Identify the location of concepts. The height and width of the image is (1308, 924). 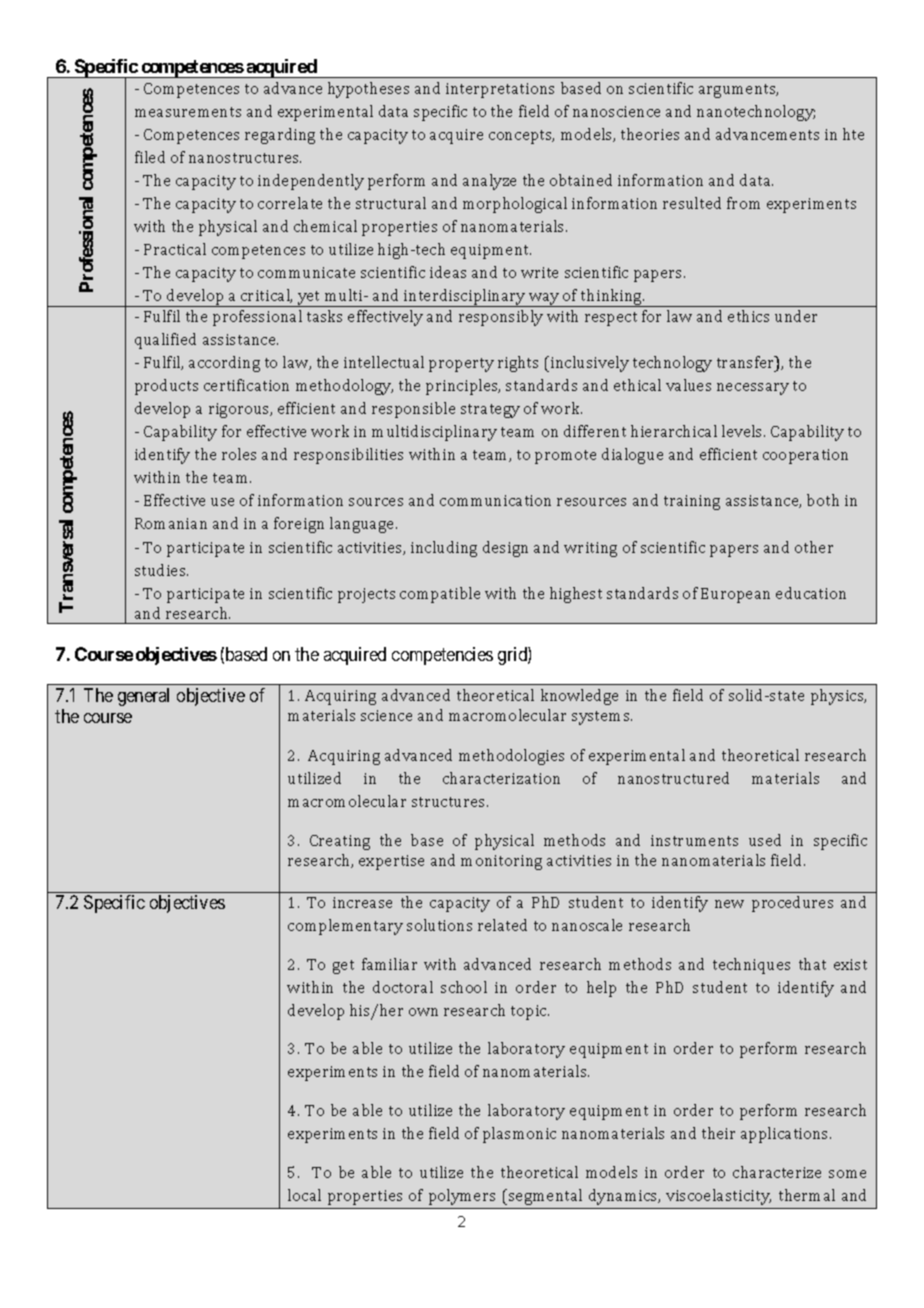
(521, 137).
